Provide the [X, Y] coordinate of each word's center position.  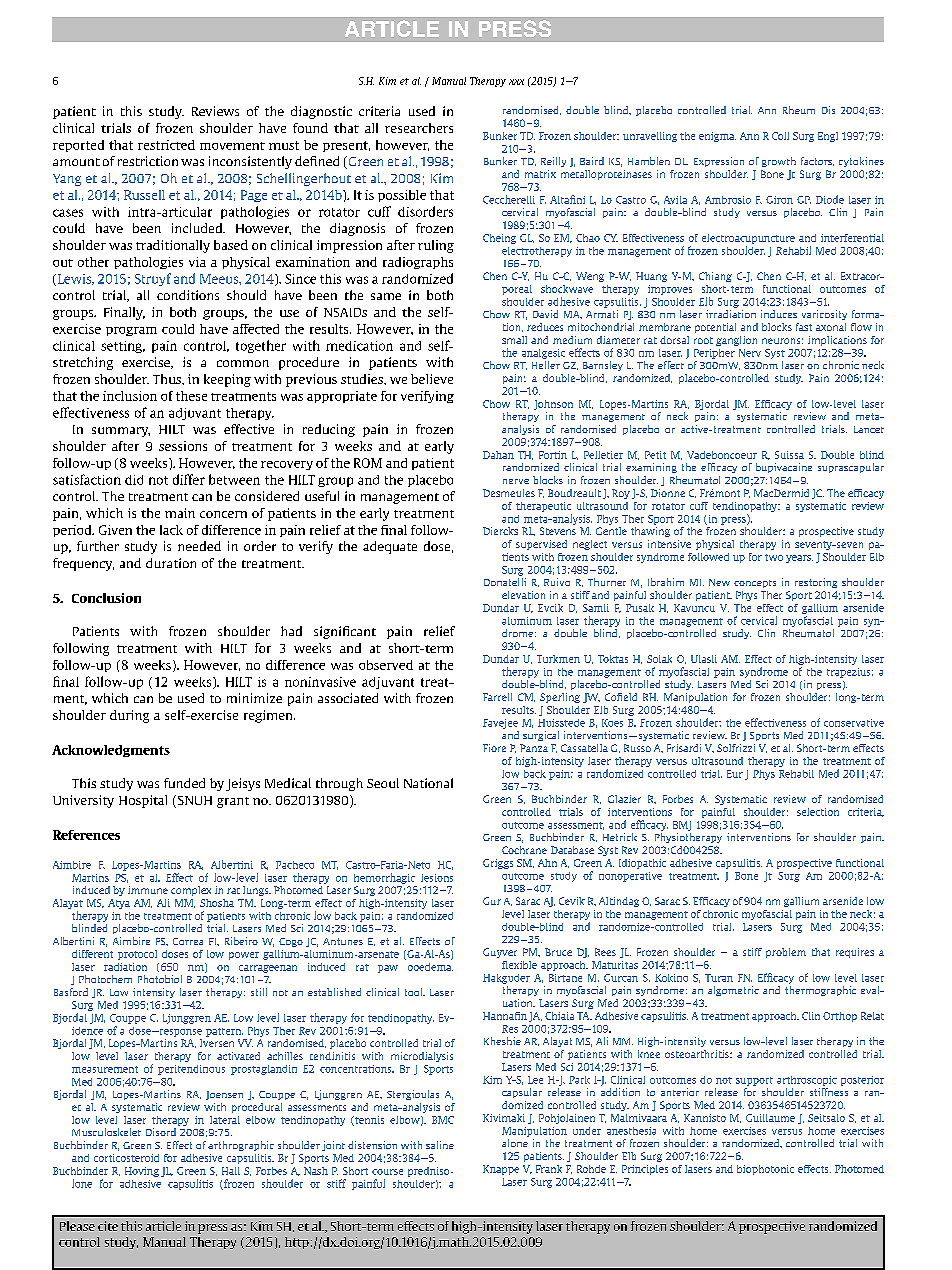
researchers [419, 128]
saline [440, 1145]
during [129, 716]
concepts [755, 584]
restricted [166, 145]
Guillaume [770, 1118]
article [163, 1226]
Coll [780, 136]
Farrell [497, 697]
